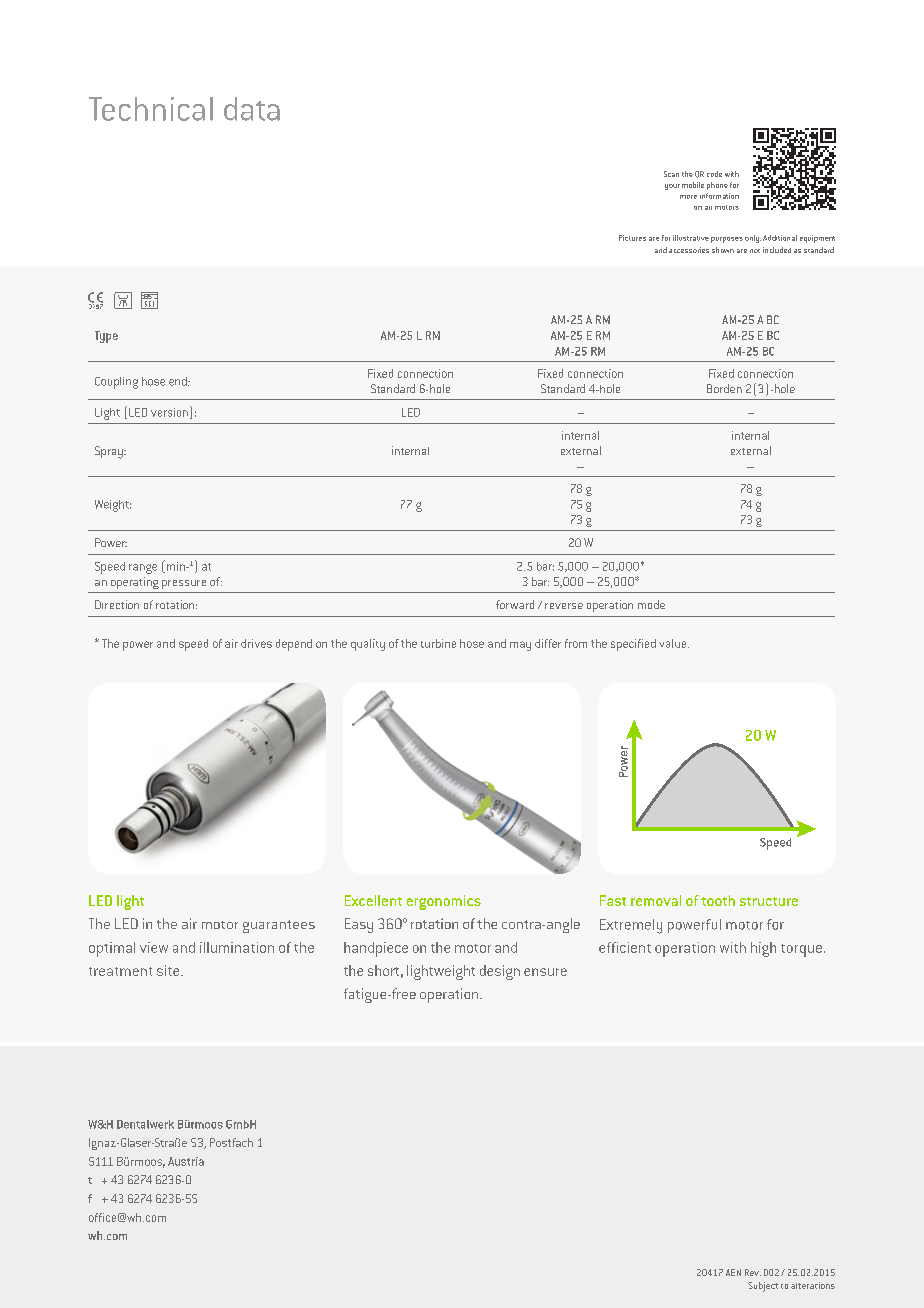 This screenshot has width=924, height=1308. Describe the element at coordinates (151, 109) in the screenshot. I see `Technical` at that location.
